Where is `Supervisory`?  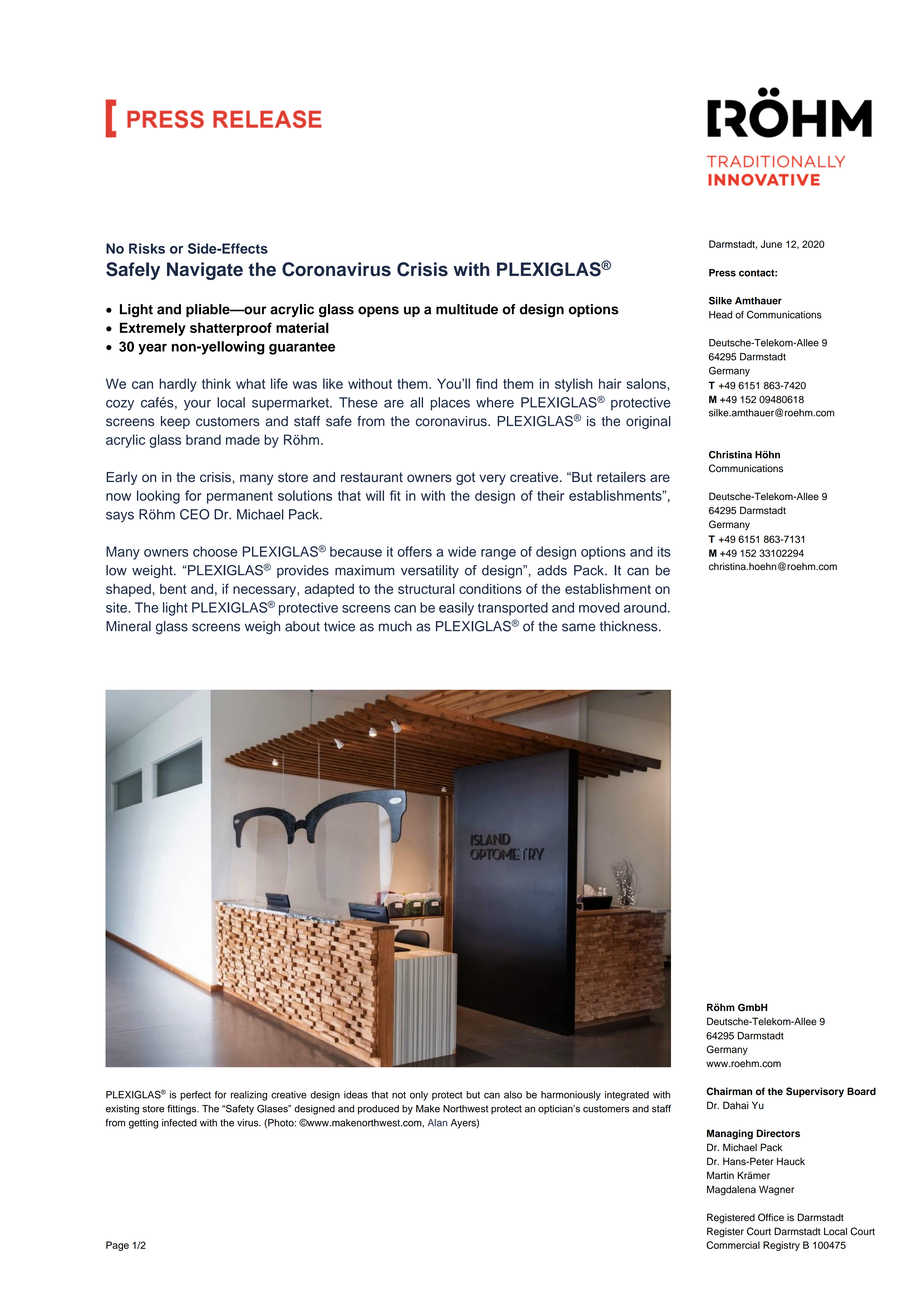 Supervisory is located at coordinates (815, 1092).
